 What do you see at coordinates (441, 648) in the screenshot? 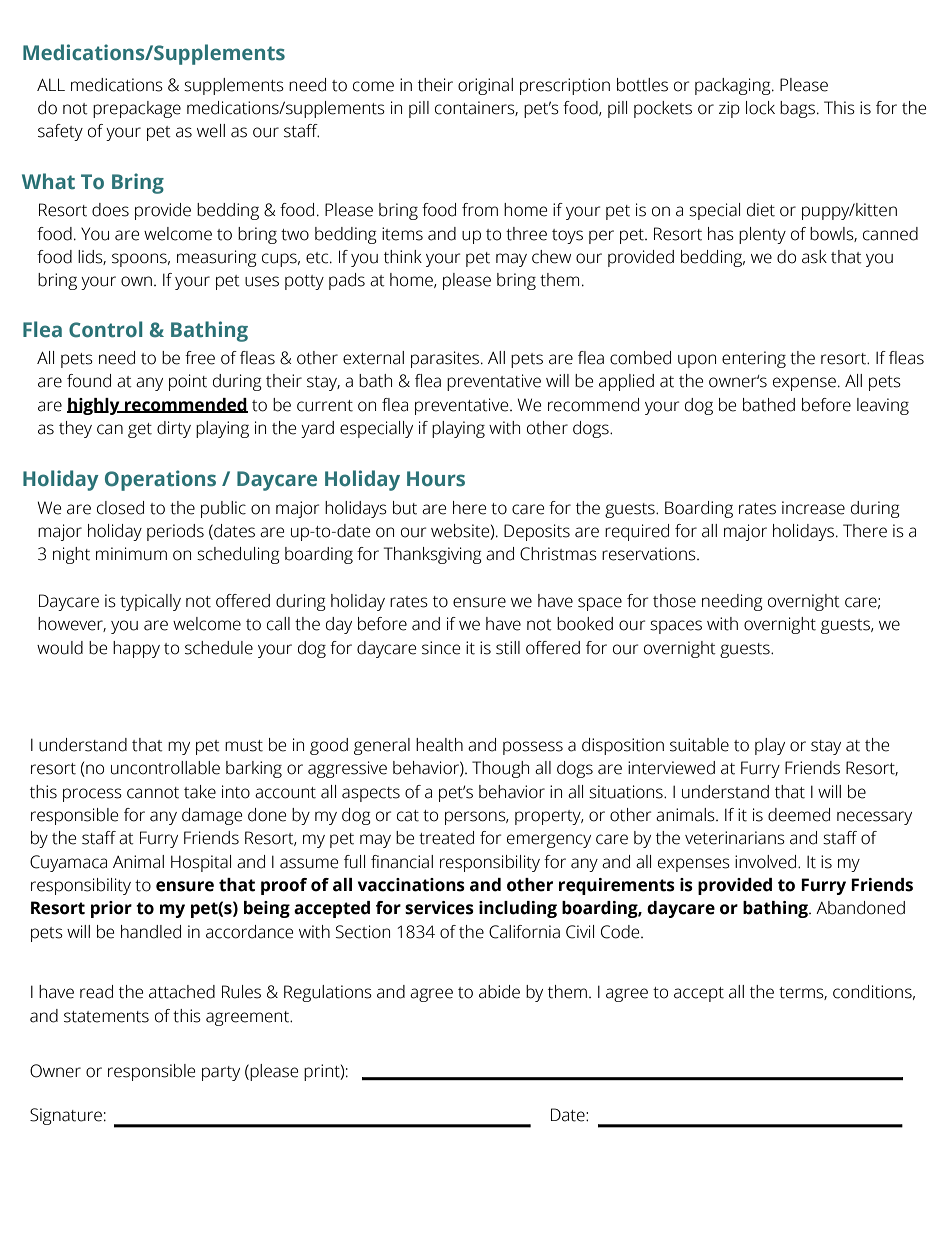
I see `since` at bounding box center [441, 648].
